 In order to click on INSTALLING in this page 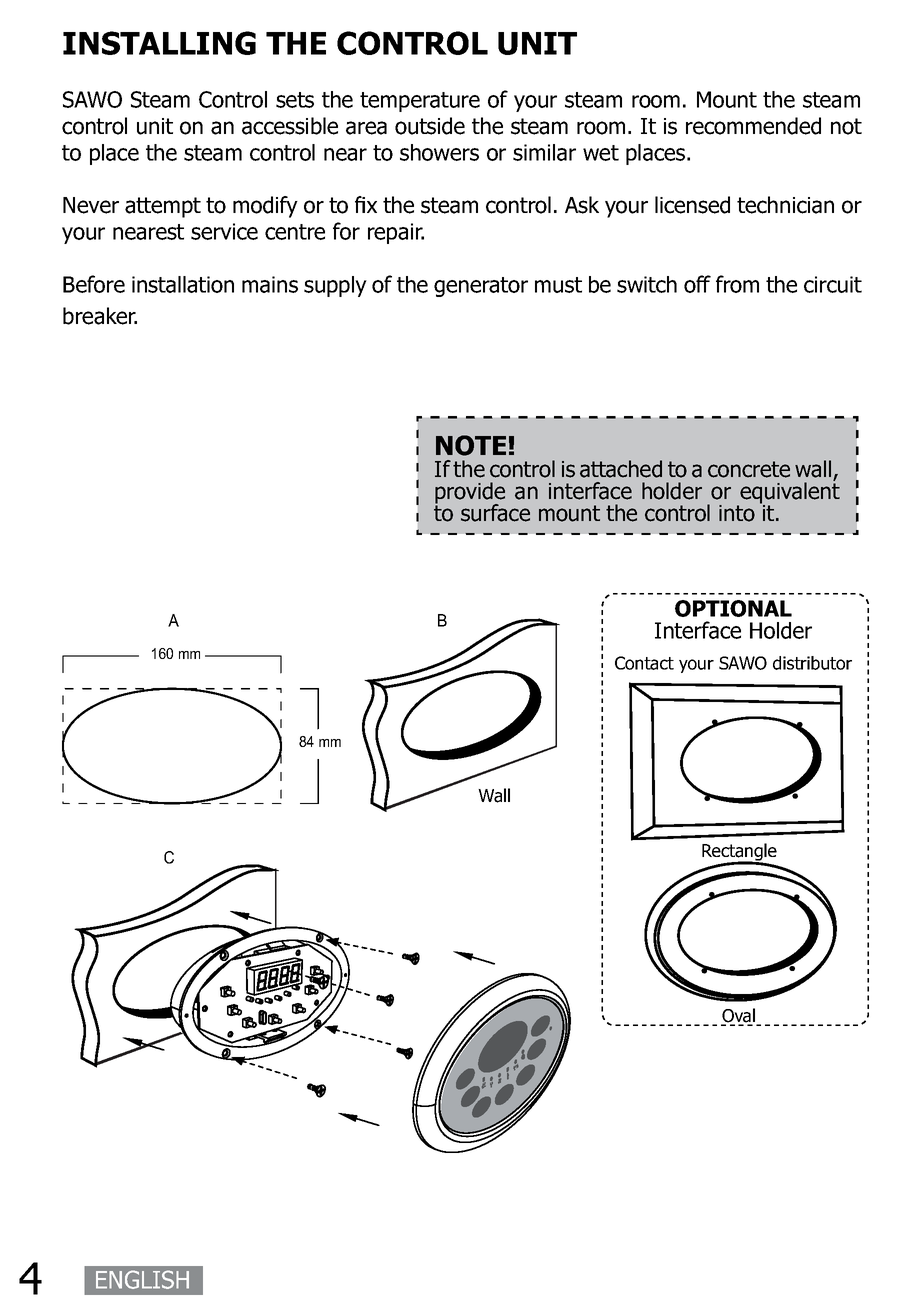, I will do `click(159, 43)`.
